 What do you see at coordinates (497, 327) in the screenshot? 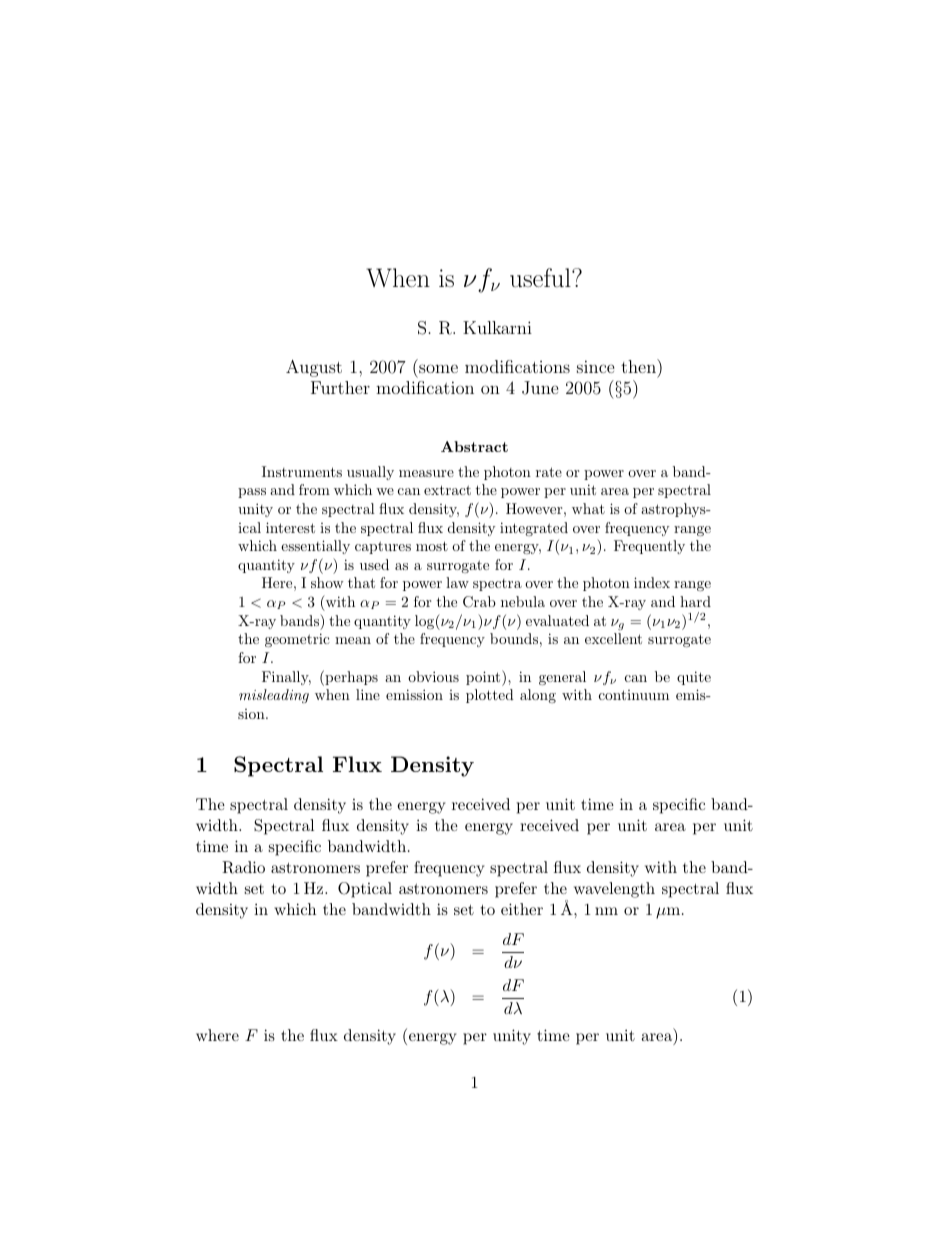
I see `Kulkarni` at bounding box center [497, 327].
